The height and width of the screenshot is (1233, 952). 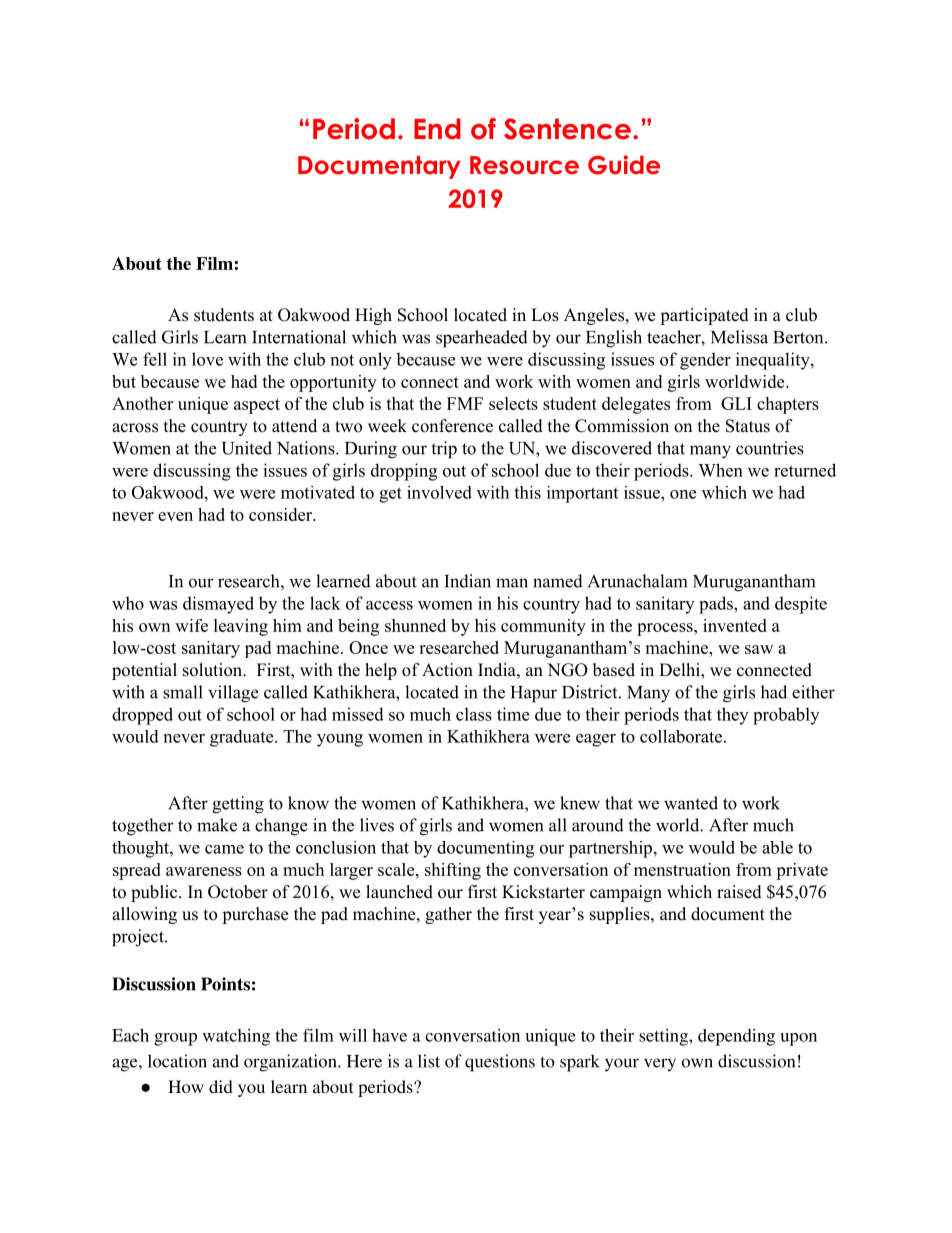 What do you see at coordinates (299, 337) in the screenshot?
I see `International` at bounding box center [299, 337].
